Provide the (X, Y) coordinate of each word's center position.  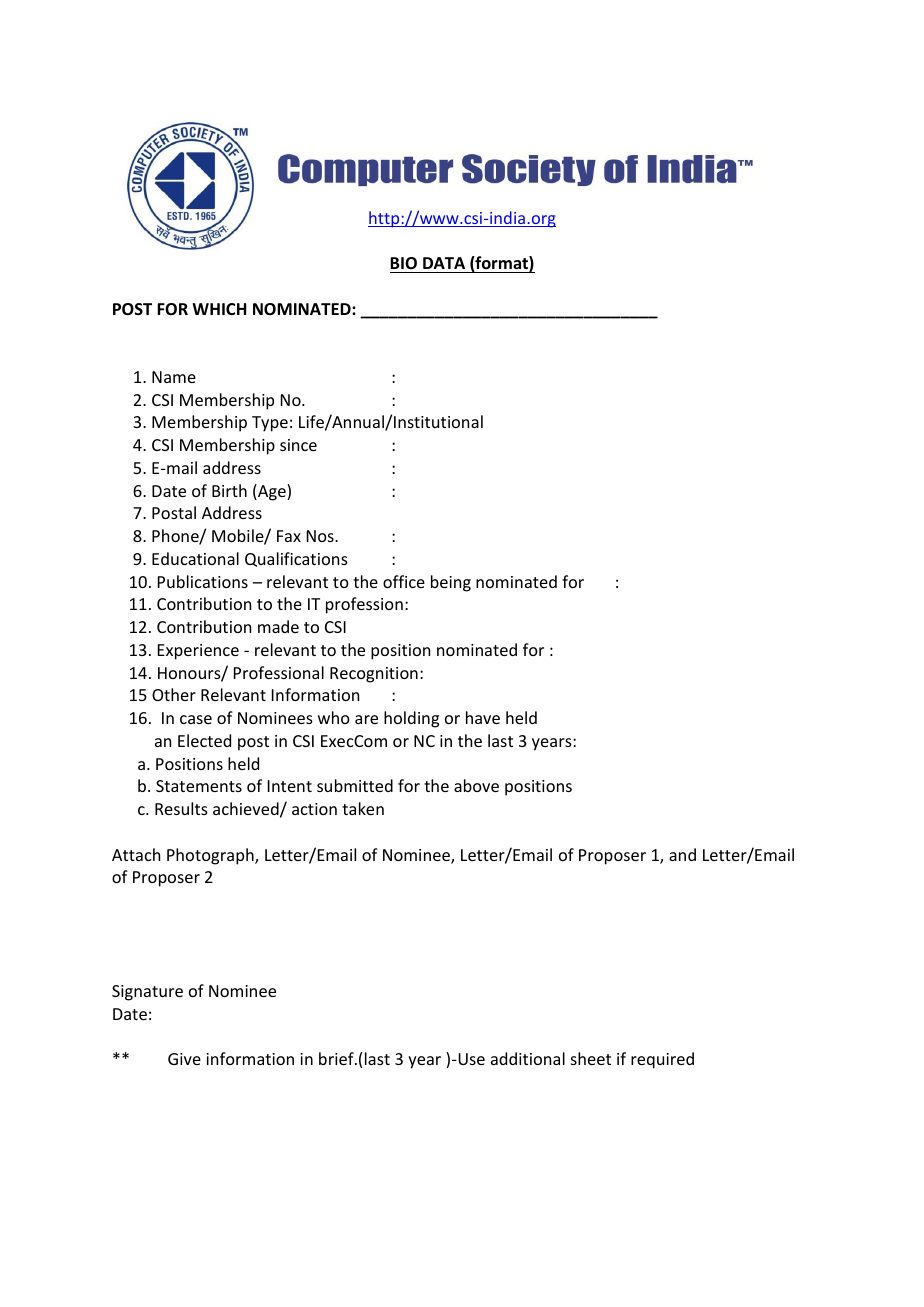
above (476, 785)
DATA (444, 263)
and (682, 854)
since (298, 445)
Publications (203, 581)
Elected (204, 740)
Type (270, 424)
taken (363, 808)
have (483, 717)
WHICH (219, 309)
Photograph (211, 856)
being (451, 583)
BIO (403, 263)
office (404, 581)
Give (184, 1059)
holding (411, 719)
